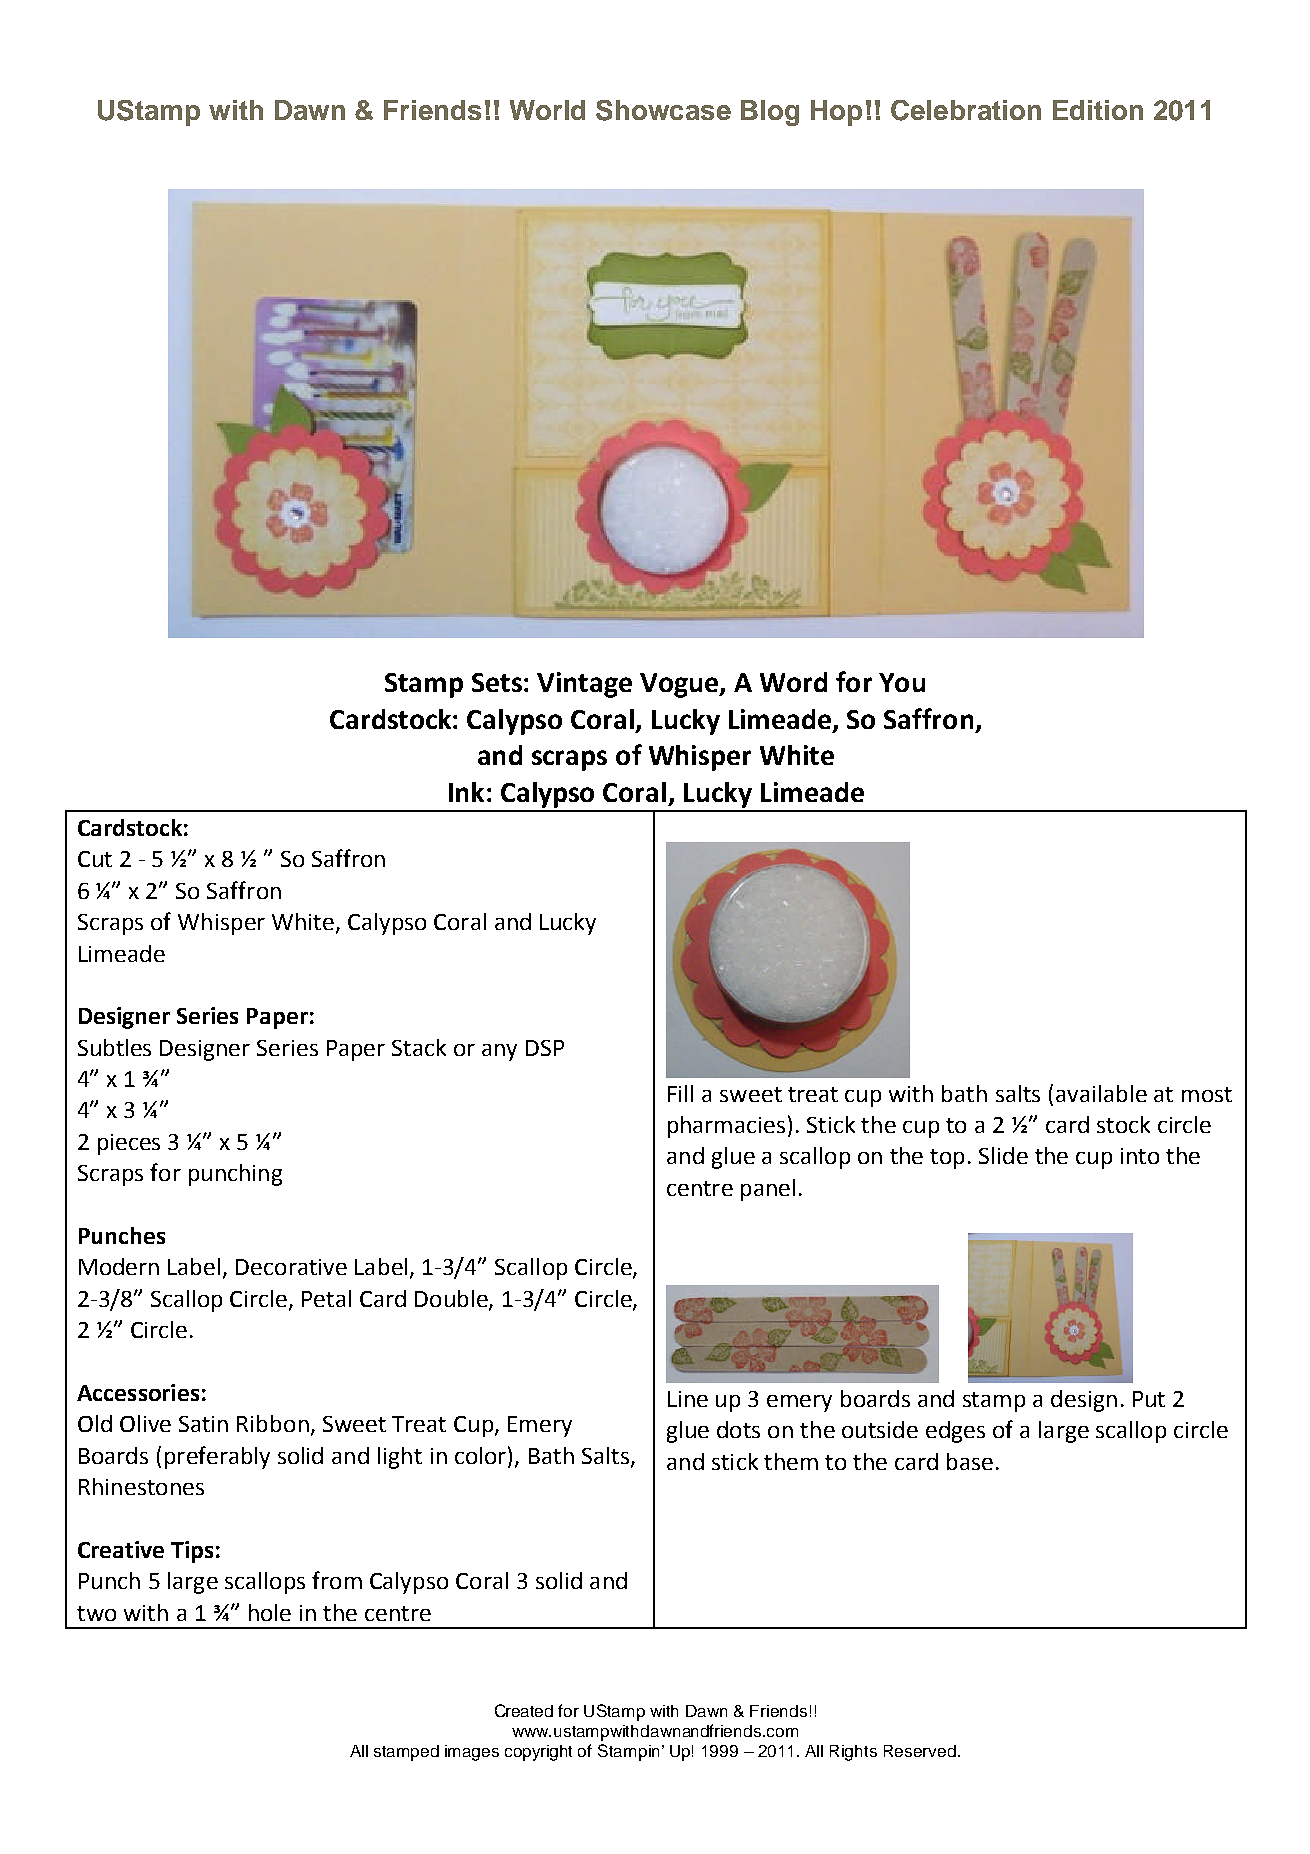 This screenshot has width=1310, height=1854. Describe the element at coordinates (270, 1612) in the screenshot. I see `hole` at that location.
